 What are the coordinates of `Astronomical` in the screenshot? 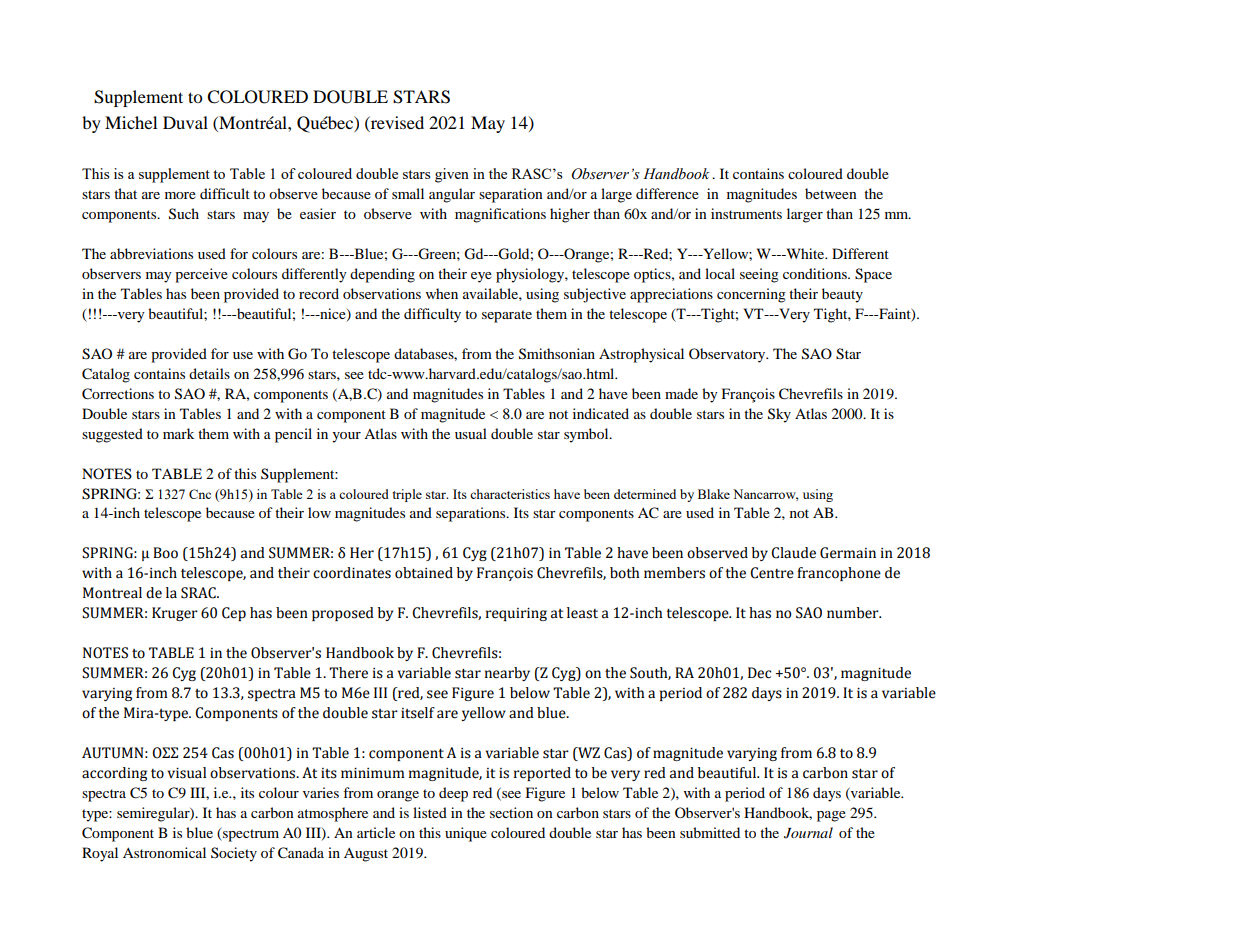 It's located at (164, 852).
